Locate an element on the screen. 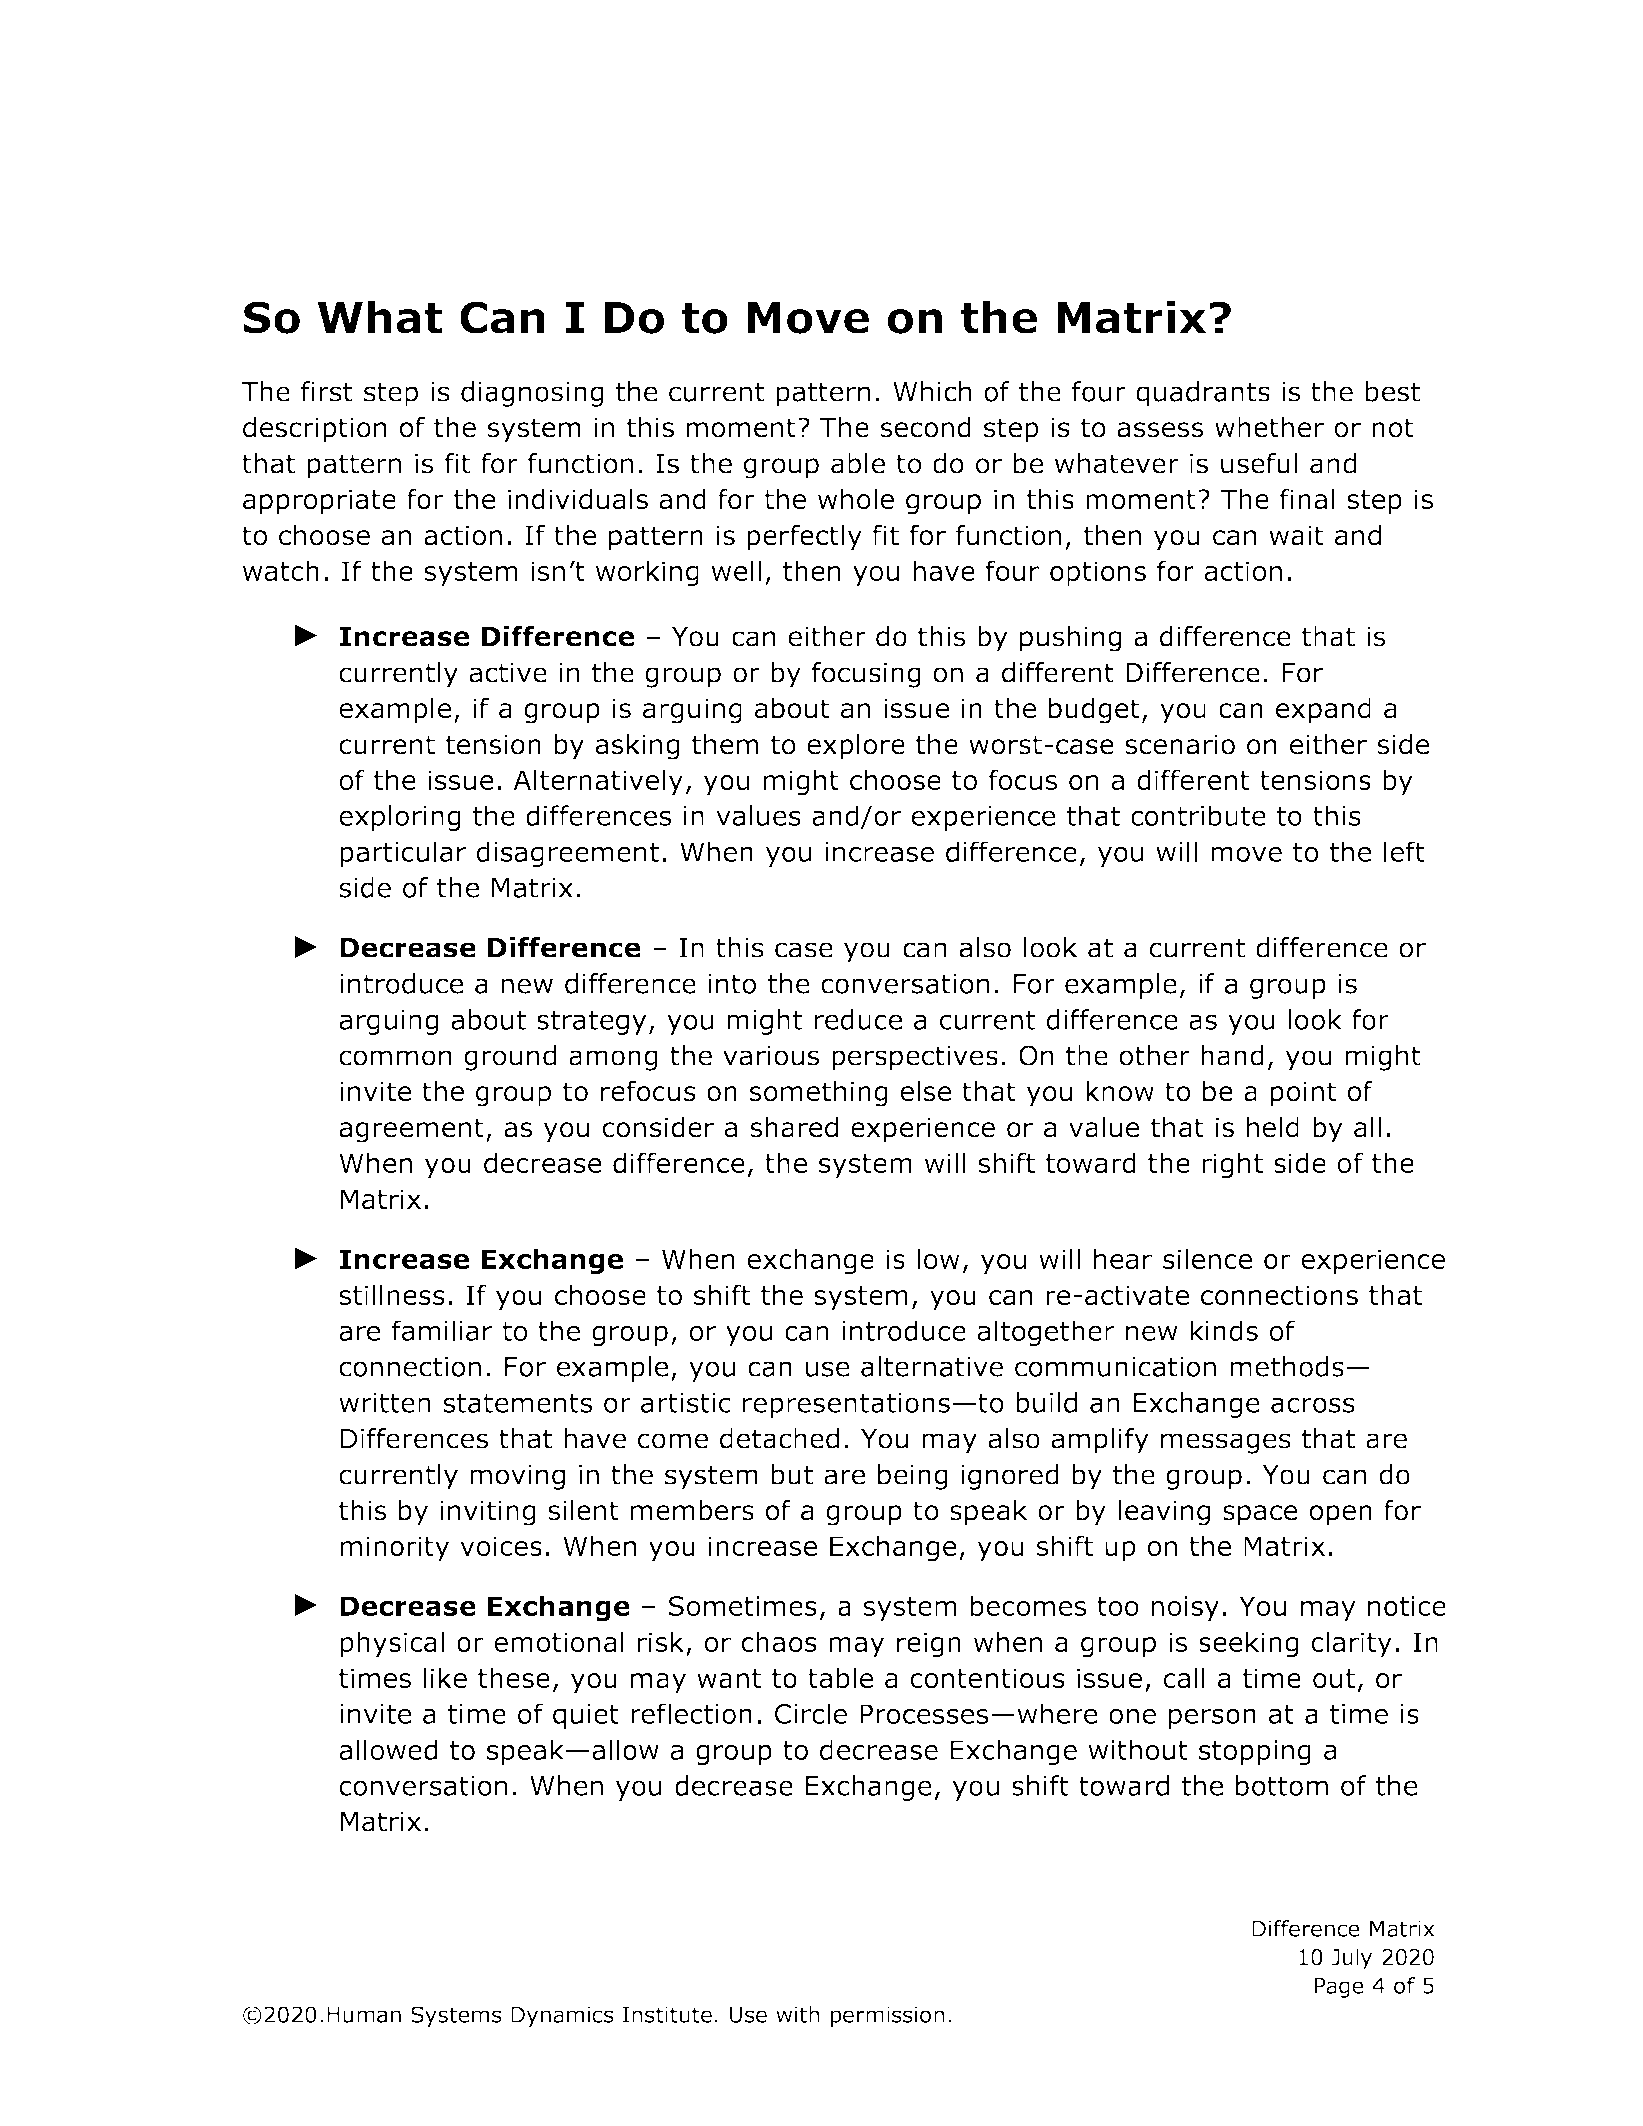 This screenshot has width=1643, height=2126. description is located at coordinates (315, 430).
